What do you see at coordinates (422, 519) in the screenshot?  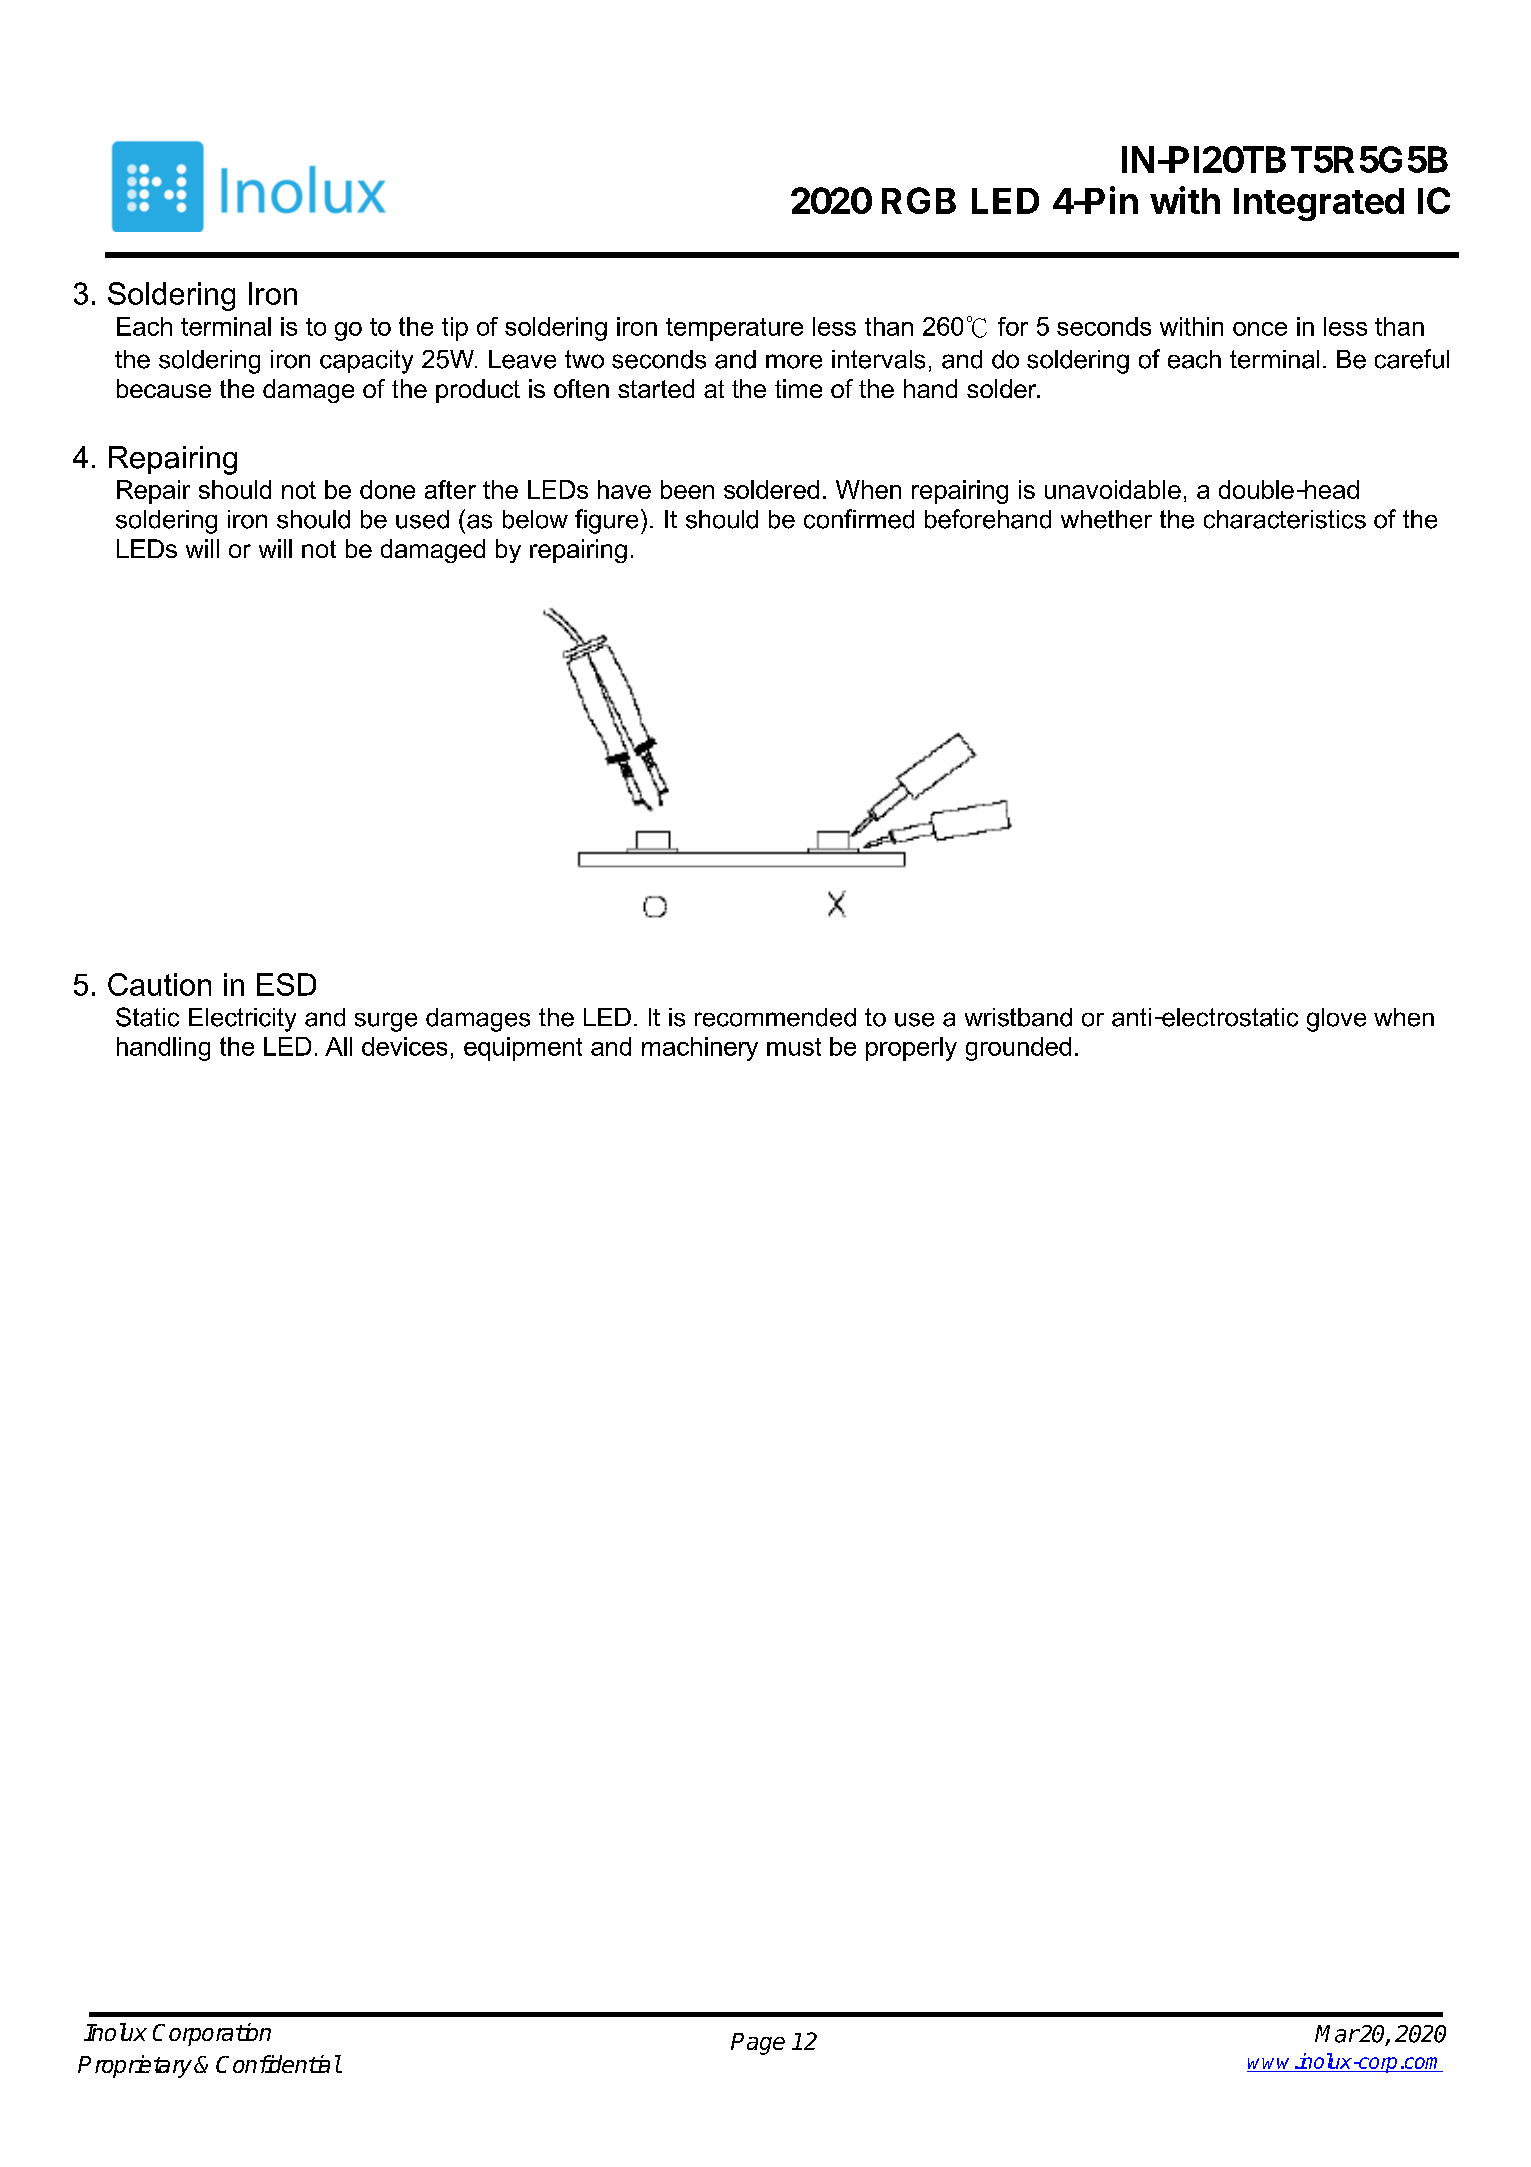 I see `used` at bounding box center [422, 519].
